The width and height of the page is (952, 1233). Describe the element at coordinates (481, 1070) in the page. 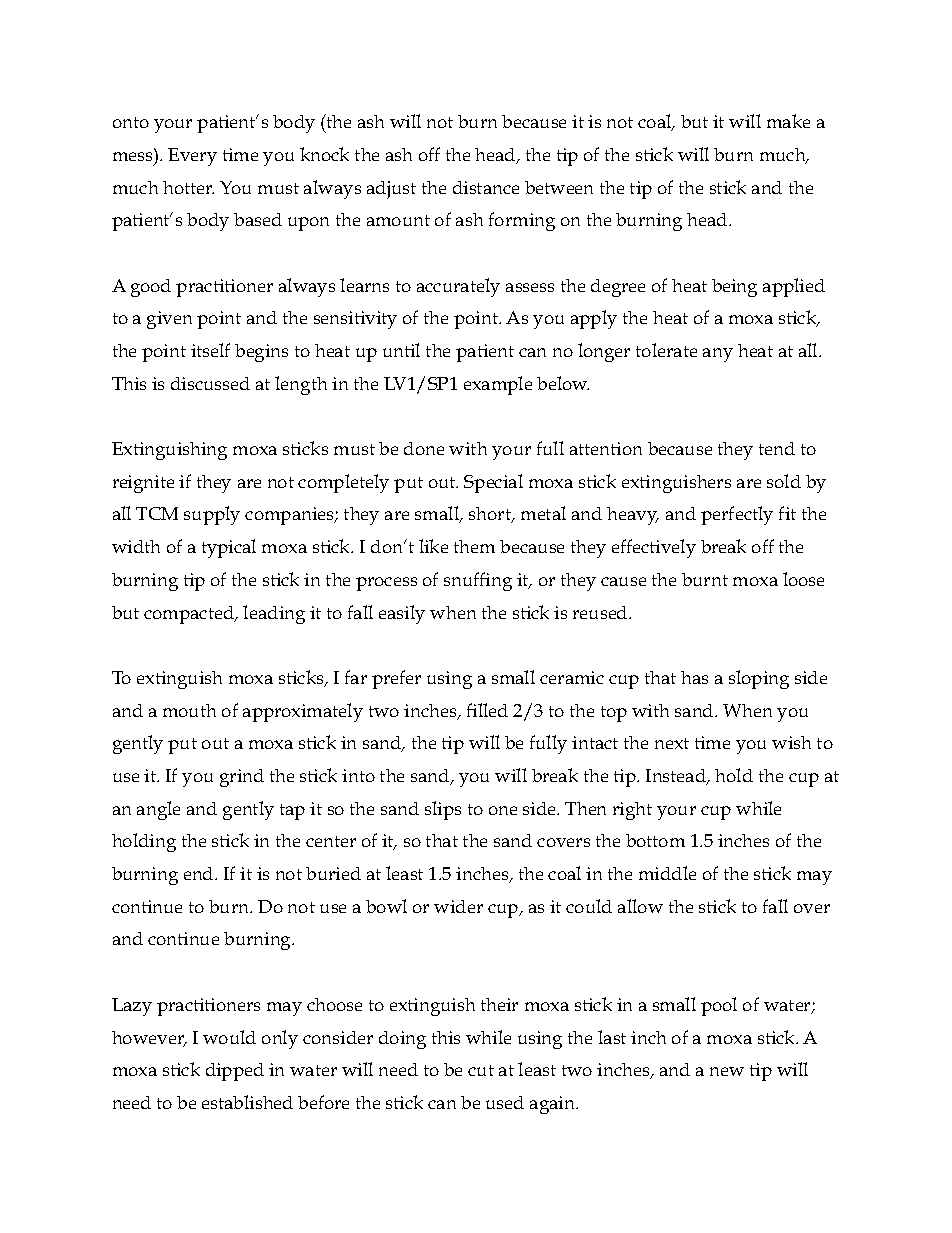

I see `cut` at that location.
